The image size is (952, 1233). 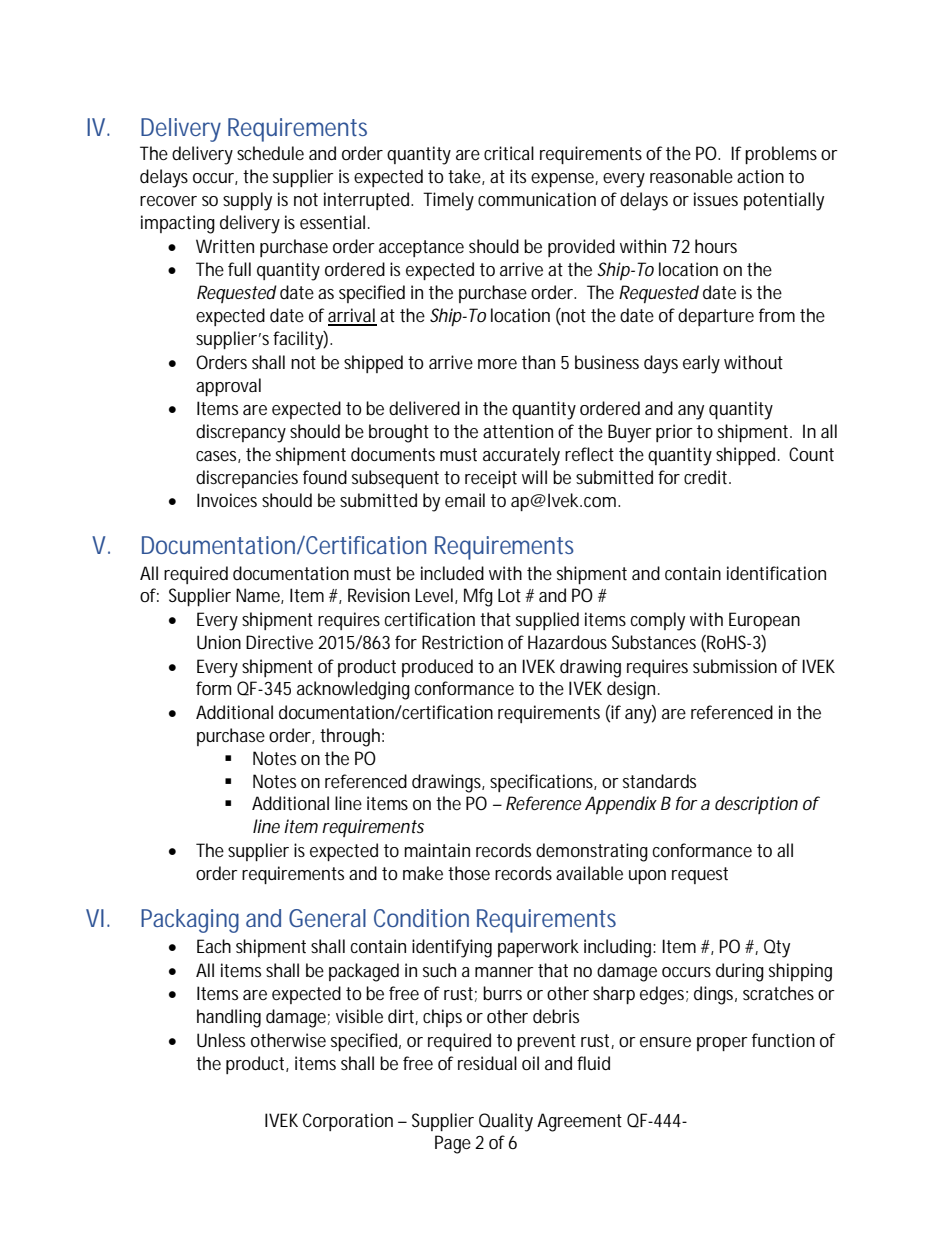 What do you see at coordinates (247, 201) in the screenshot?
I see `supply` at bounding box center [247, 201].
